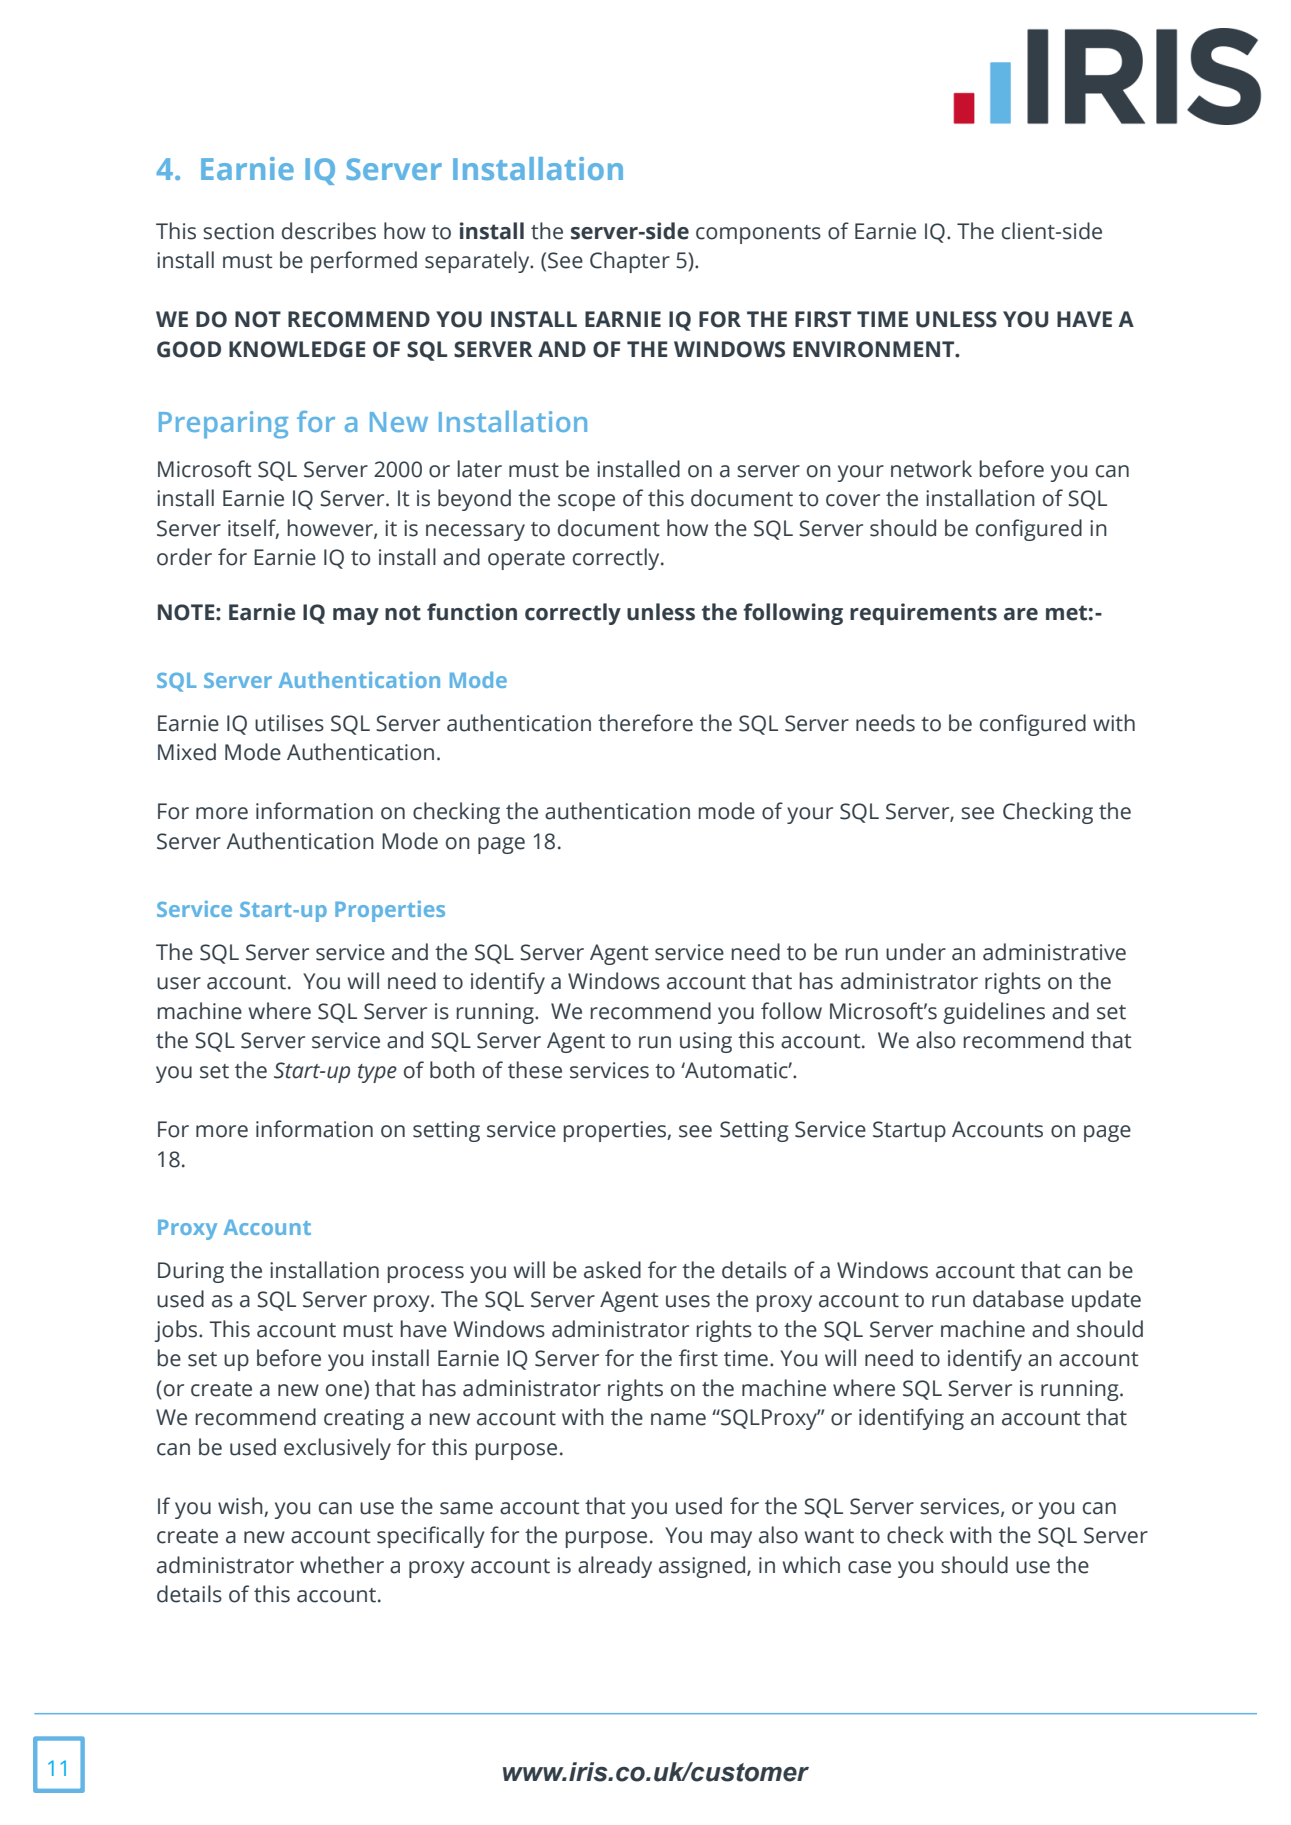 The height and width of the screenshot is (1825, 1291). I want to click on already, so click(615, 1567).
